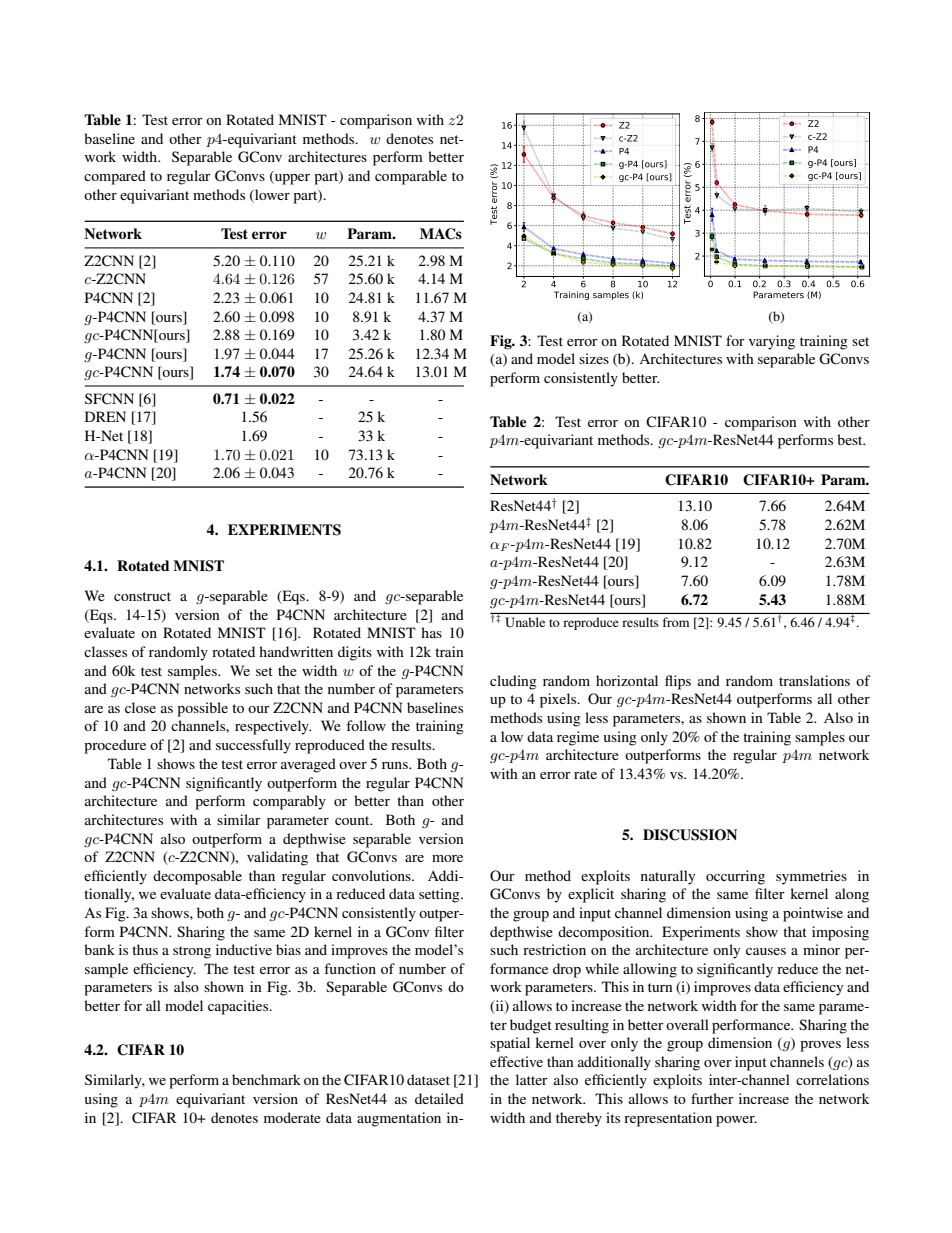 This document has width=952, height=1233. Describe the element at coordinates (712, 1098) in the document. I see `further` at that location.
